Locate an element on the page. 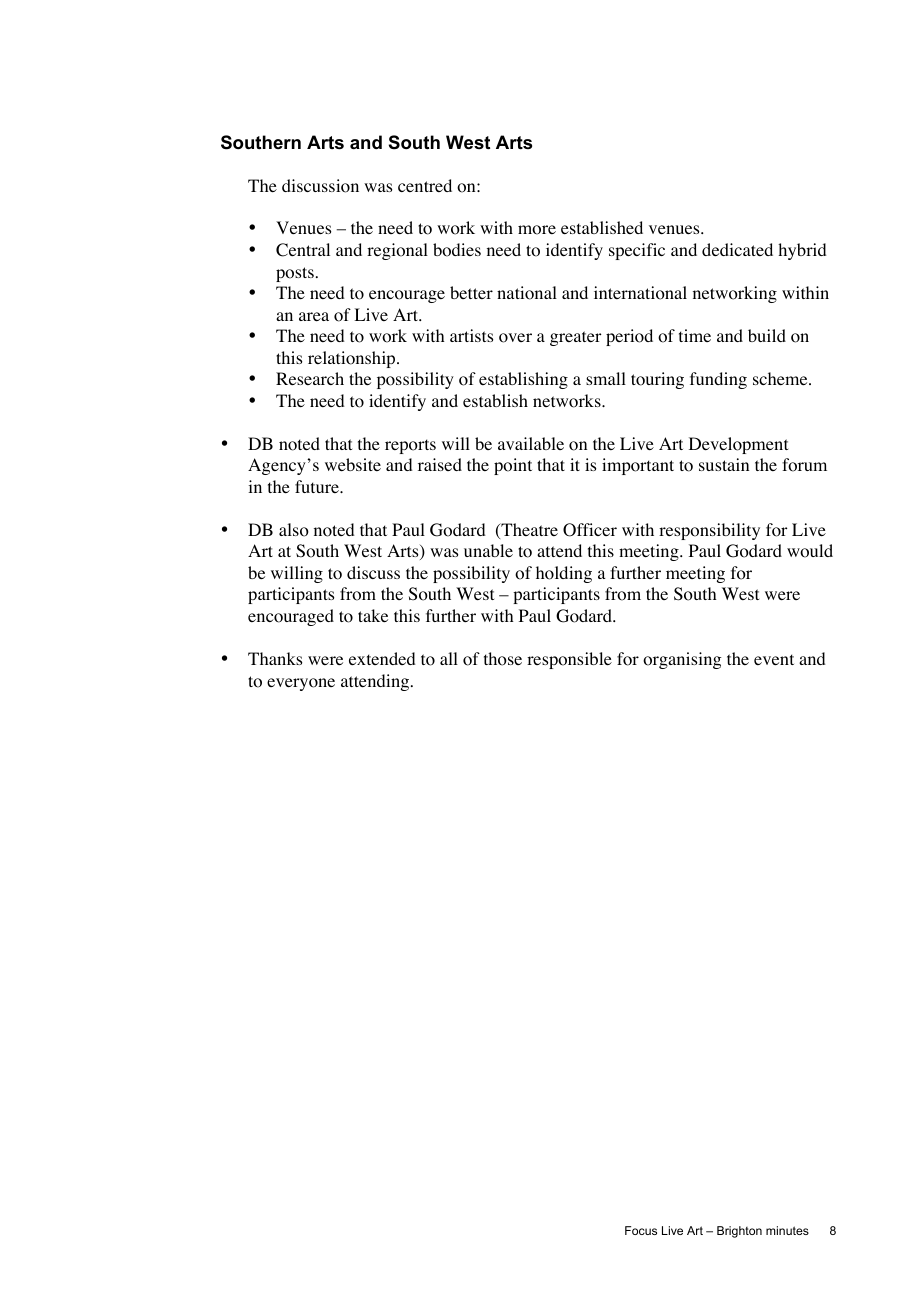 Image resolution: width=924 pixels, height=1308 pixels. responsibility is located at coordinates (709, 531).
